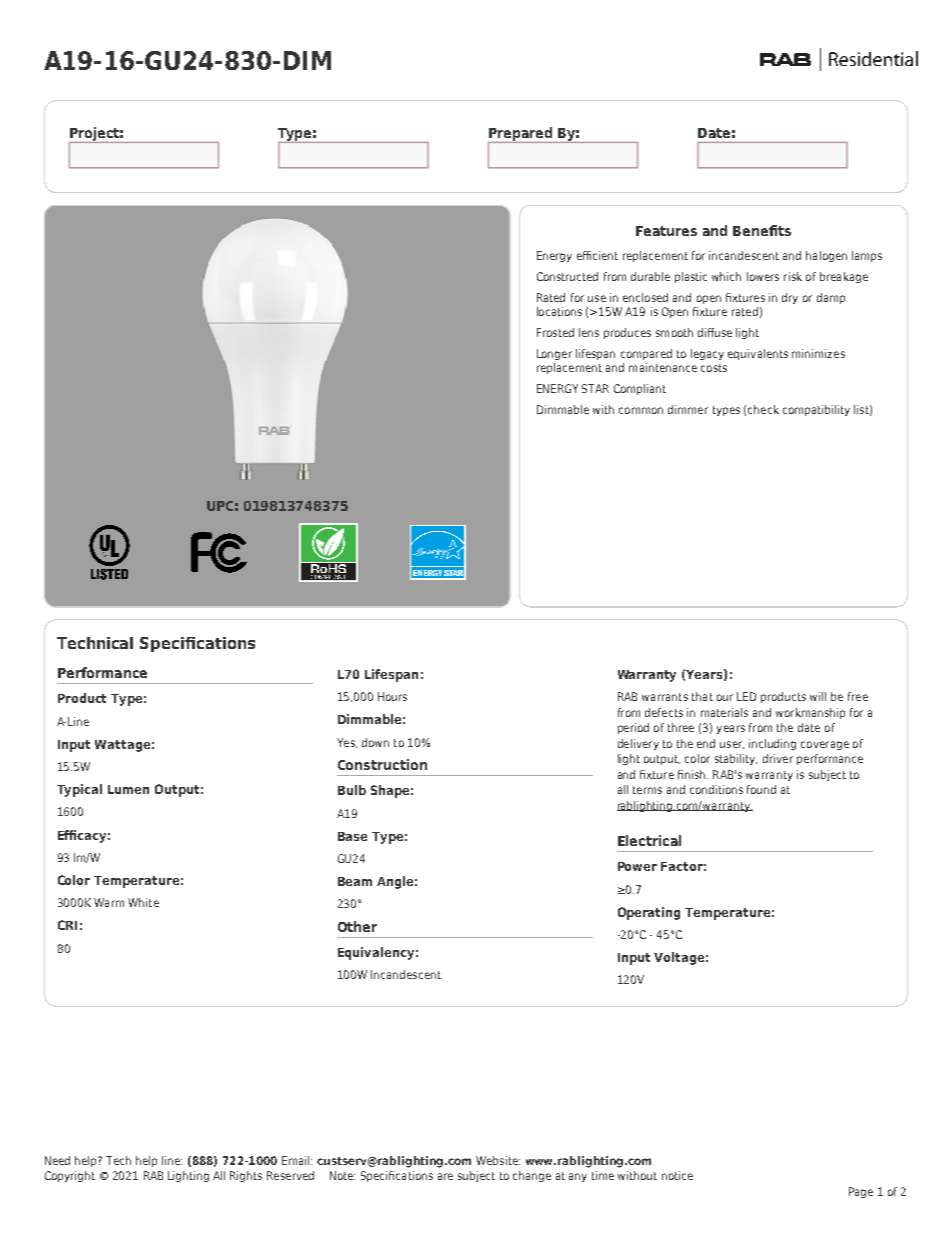  Describe the element at coordinates (70, 1176) in the document. I see `Copyright` at that location.
